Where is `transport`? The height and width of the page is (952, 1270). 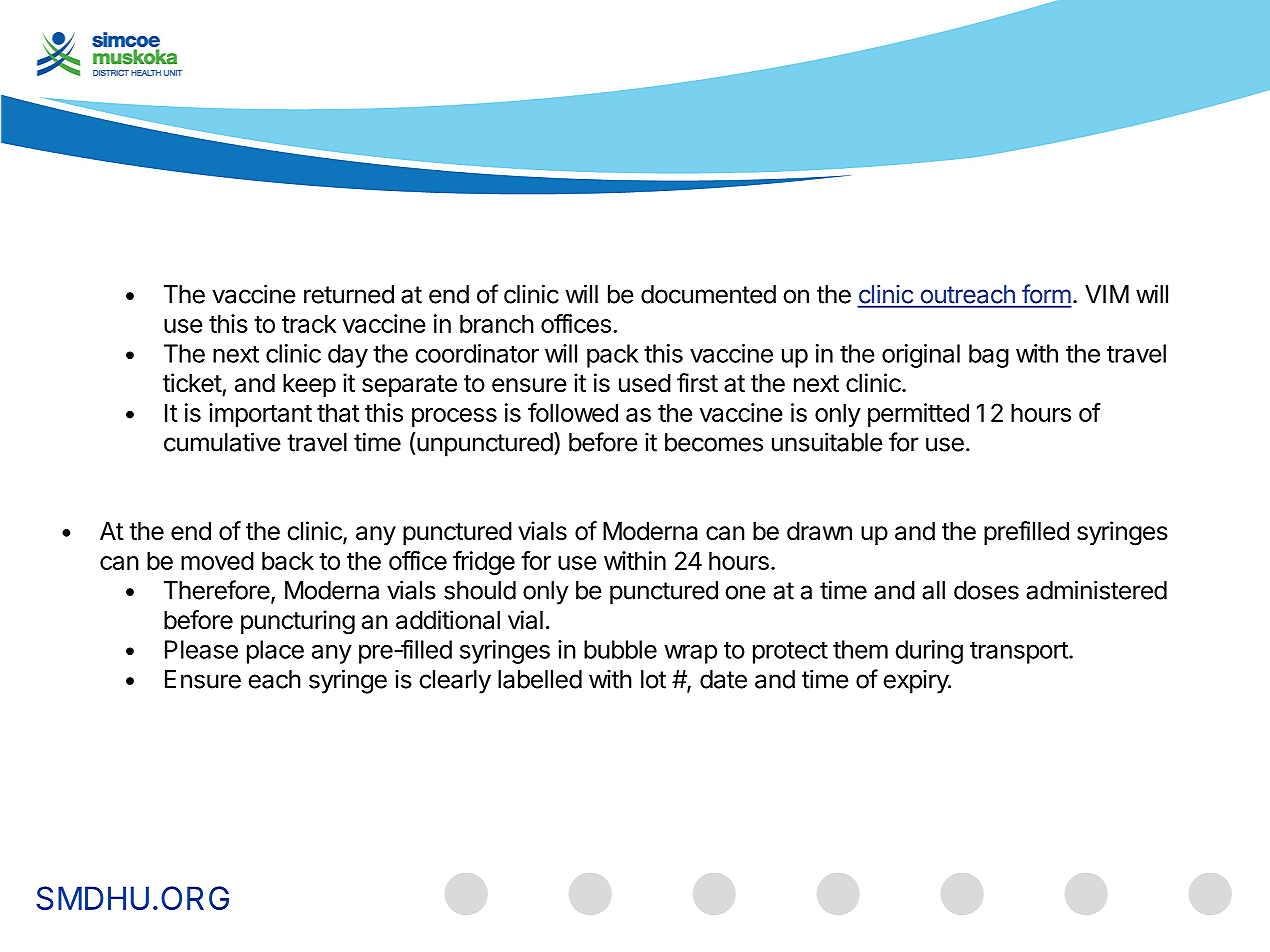 transport is located at coordinates (1020, 652).
